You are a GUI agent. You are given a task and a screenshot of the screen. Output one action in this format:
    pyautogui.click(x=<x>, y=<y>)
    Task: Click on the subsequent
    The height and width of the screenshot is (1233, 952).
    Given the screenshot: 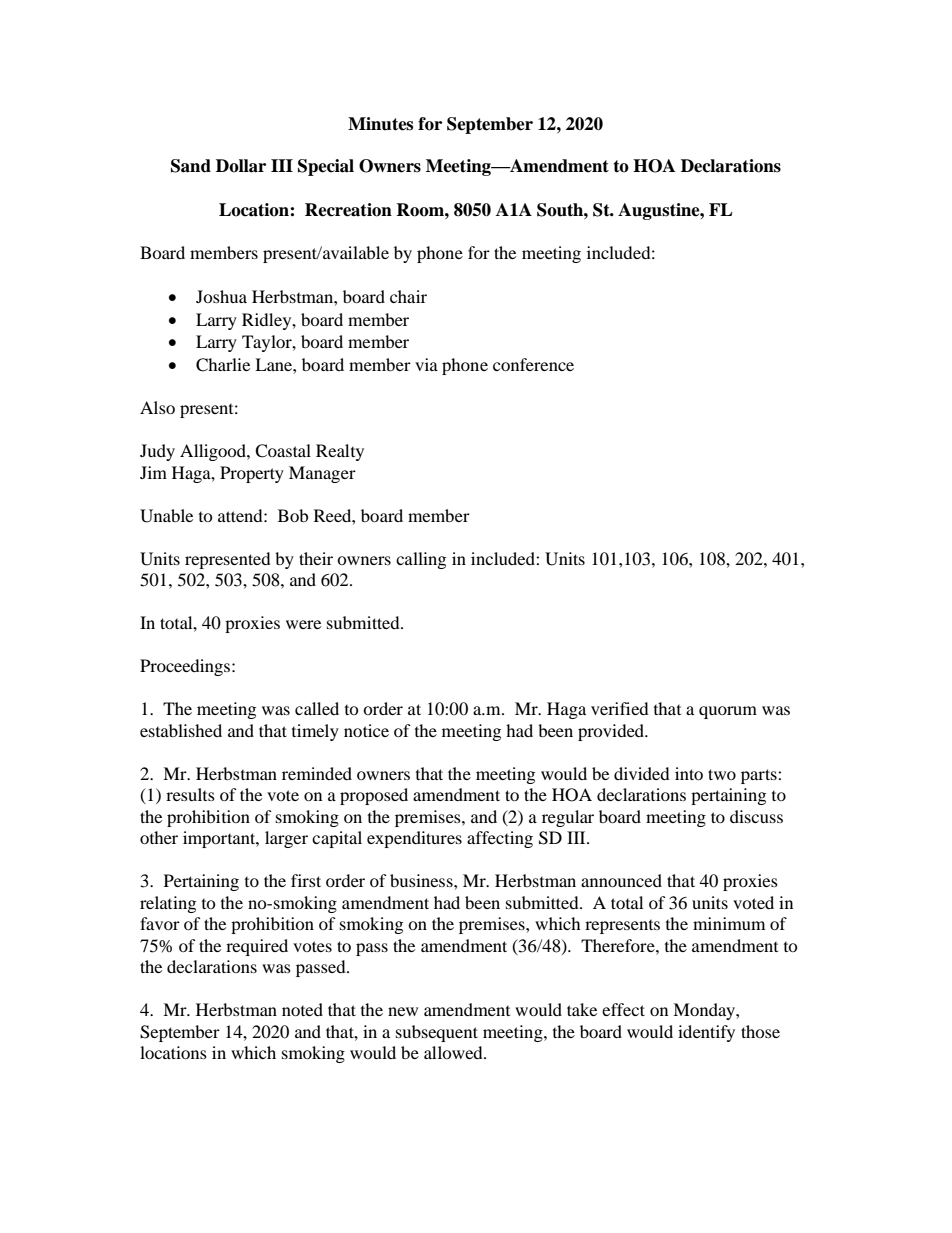 What is the action you would take?
    pyautogui.click(x=437, y=1033)
